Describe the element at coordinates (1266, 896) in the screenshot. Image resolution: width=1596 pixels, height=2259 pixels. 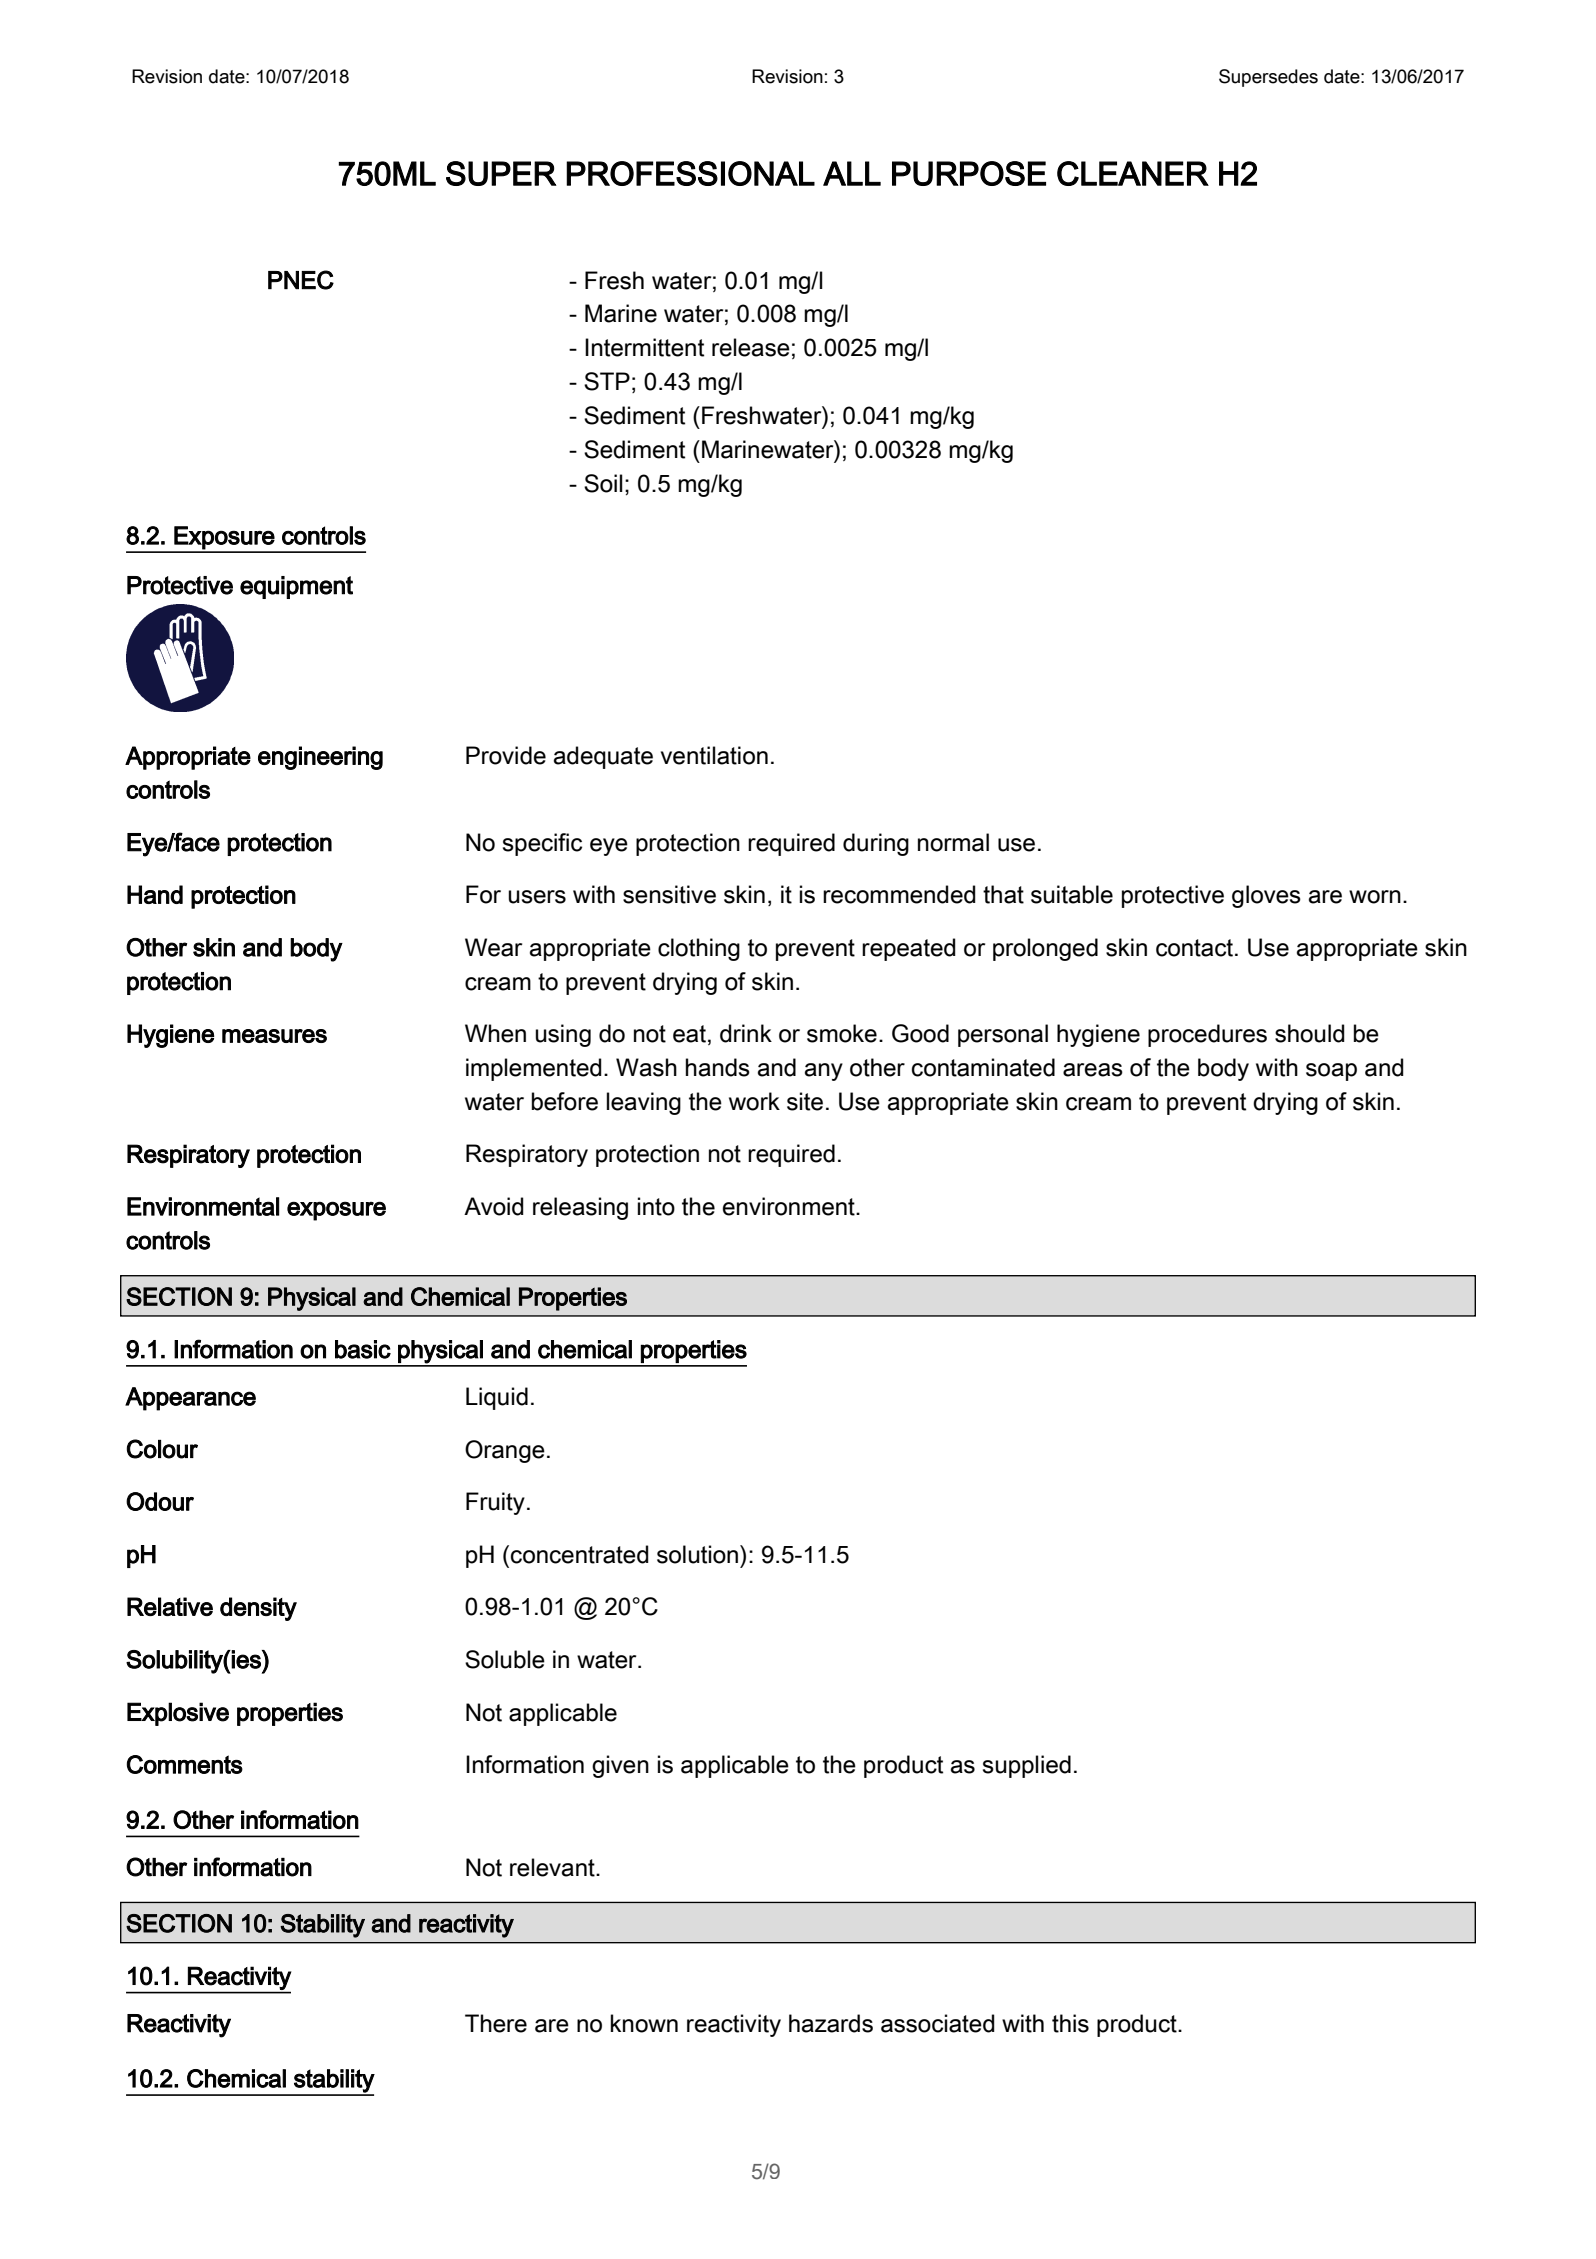
I see `gloves` at that location.
